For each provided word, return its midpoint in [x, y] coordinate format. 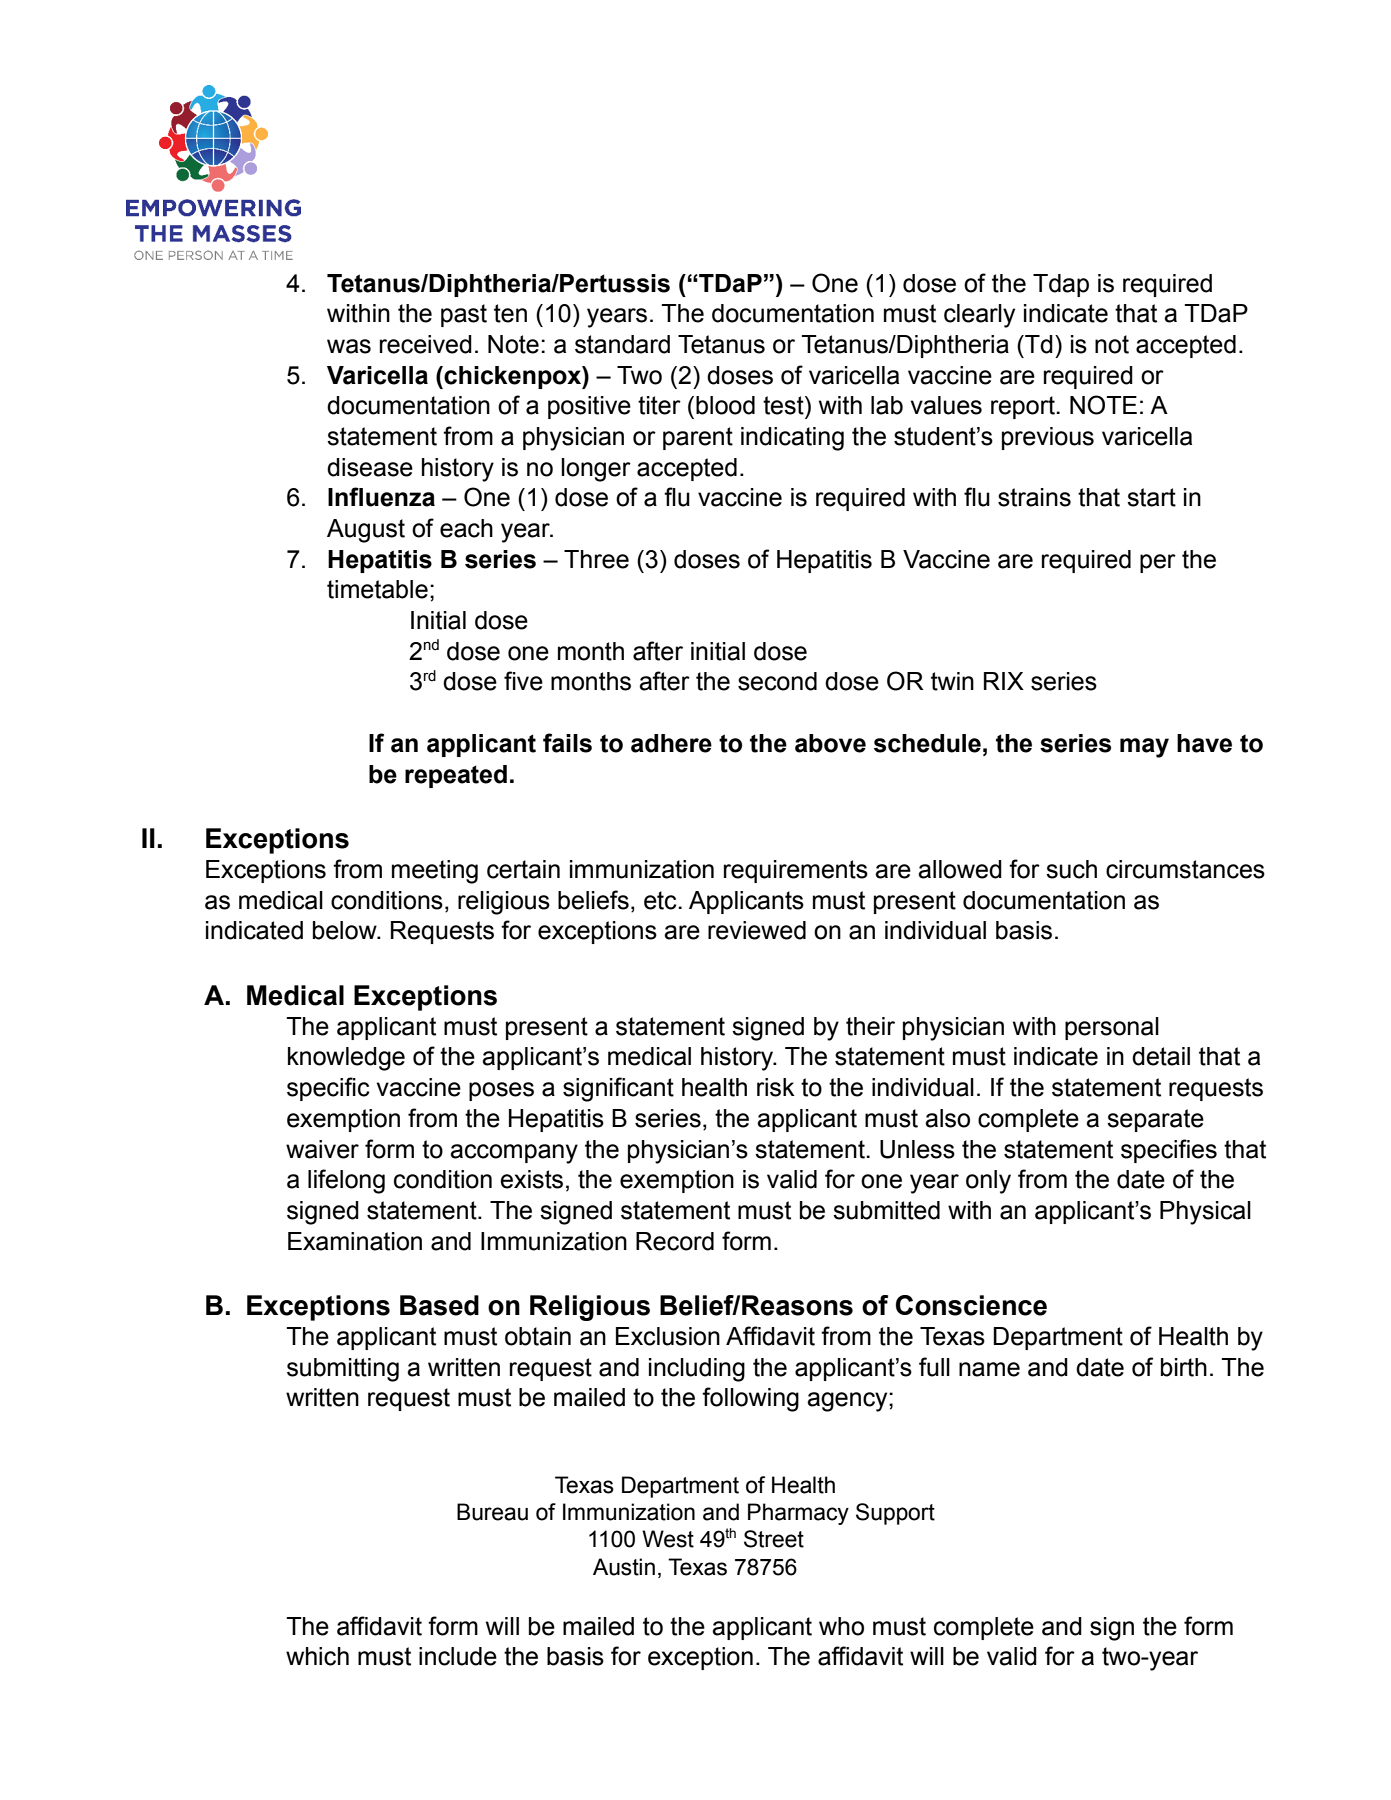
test [784, 405]
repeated [456, 776]
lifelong [346, 1181]
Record [675, 1241]
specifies [1169, 1151]
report [1024, 407]
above [830, 743]
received [426, 344]
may [1144, 748]
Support [895, 1514]
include [458, 1656]
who [841, 1626]
